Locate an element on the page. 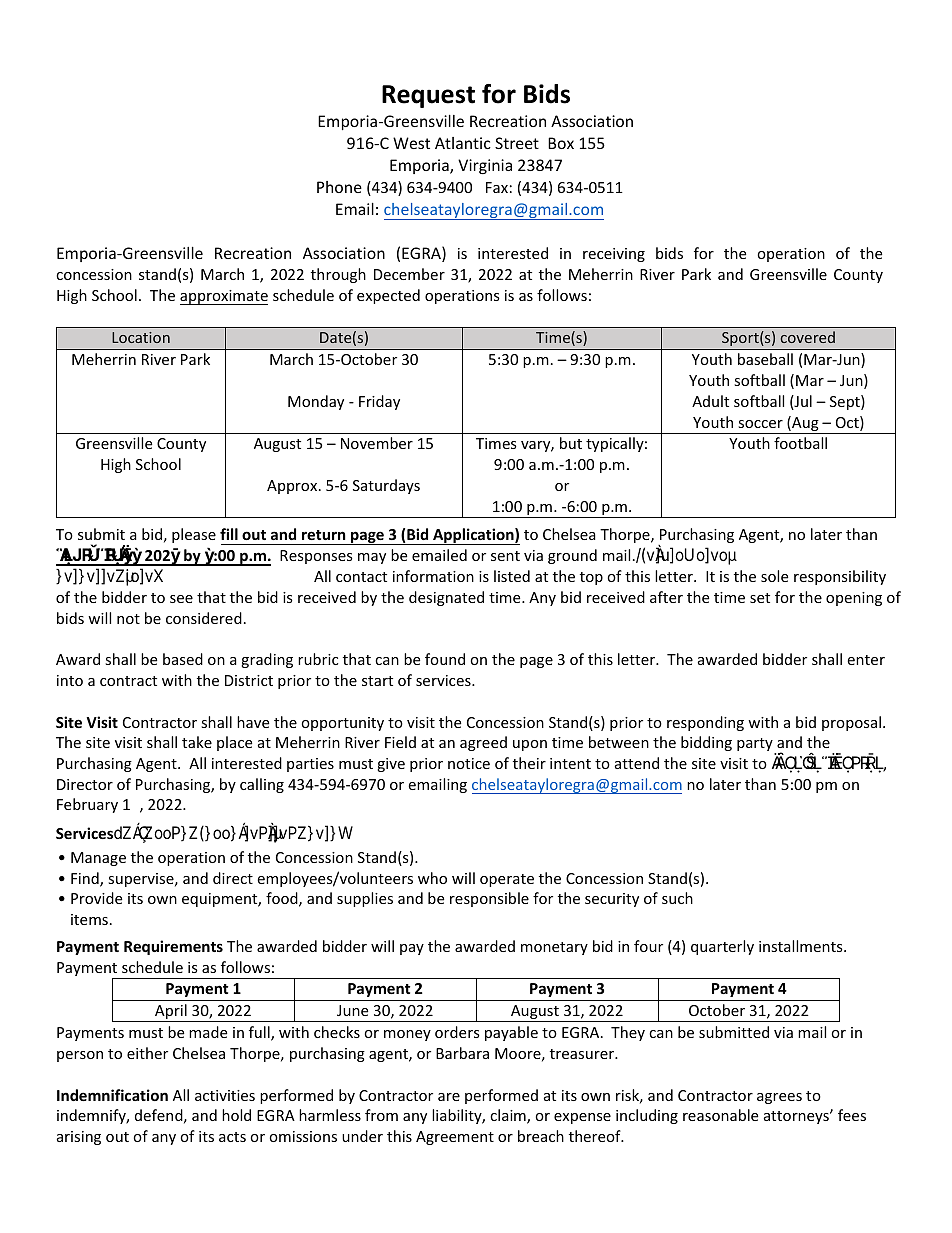 This page has width=952, height=1233. baseball is located at coordinates (765, 359).
